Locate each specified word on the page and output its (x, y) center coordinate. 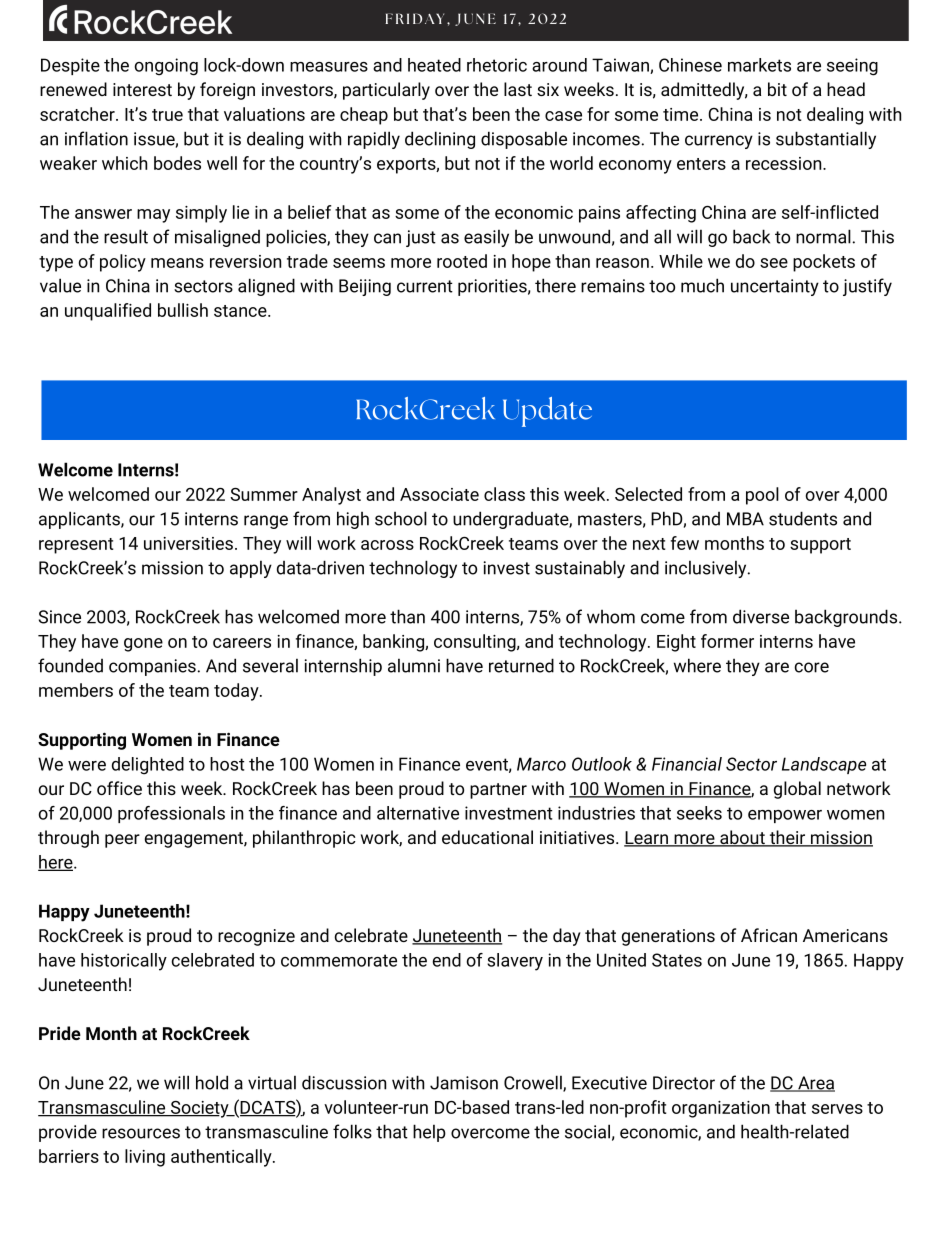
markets (759, 65)
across (387, 545)
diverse (761, 616)
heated (434, 65)
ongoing (166, 67)
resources (141, 1133)
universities (188, 543)
